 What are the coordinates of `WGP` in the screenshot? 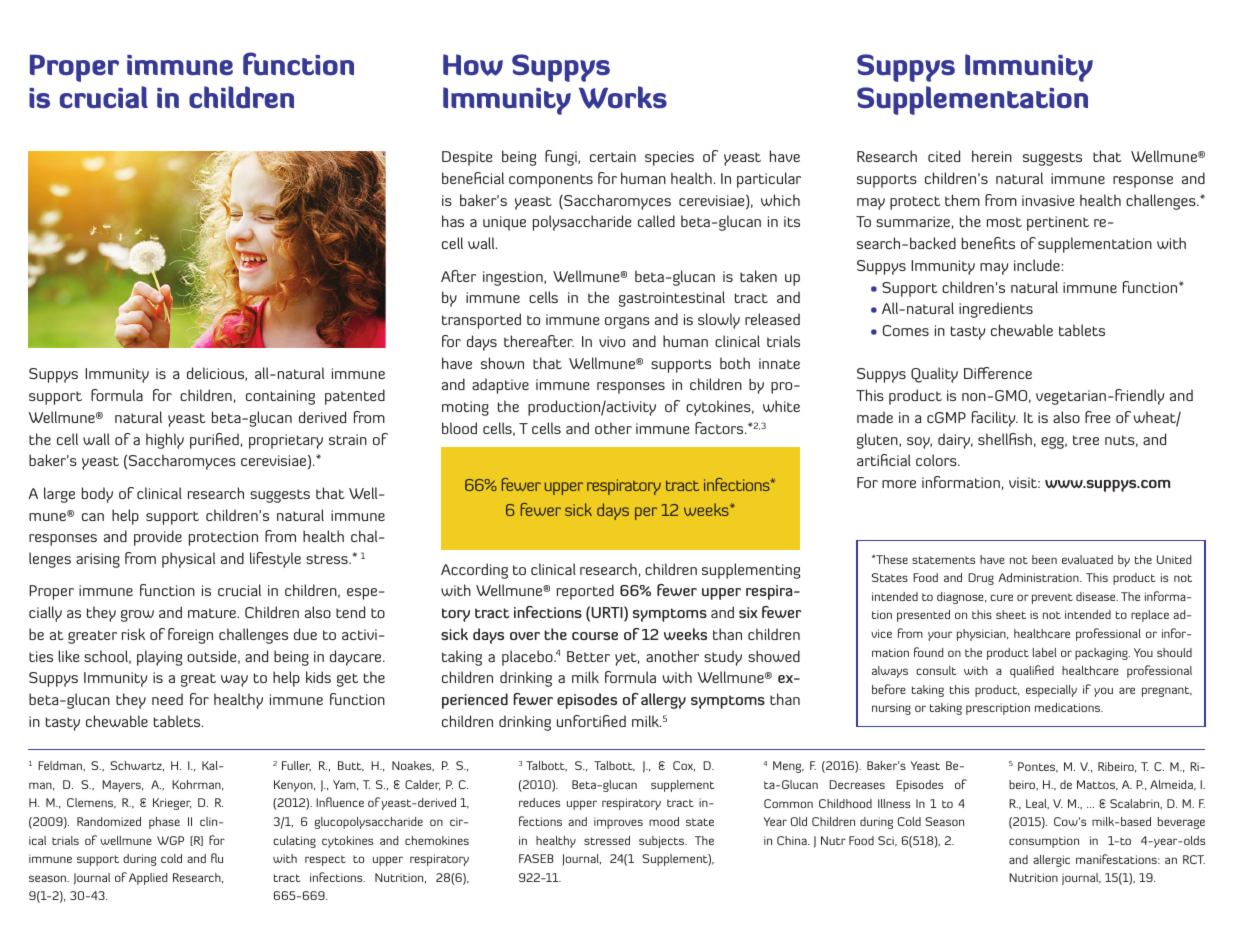 It's located at (170, 840).
